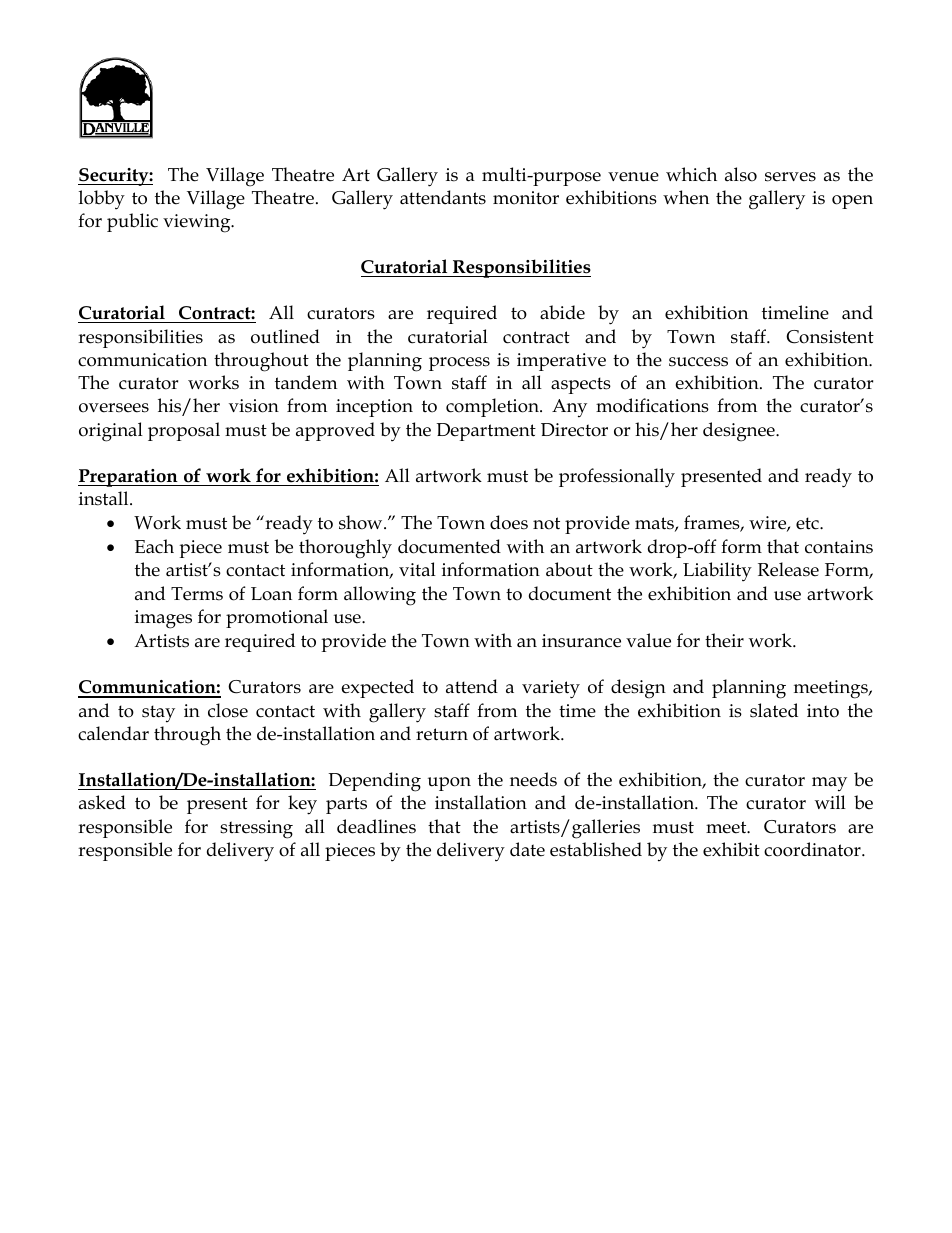 The width and height of the page is (952, 1233). I want to click on monitor, so click(526, 198).
